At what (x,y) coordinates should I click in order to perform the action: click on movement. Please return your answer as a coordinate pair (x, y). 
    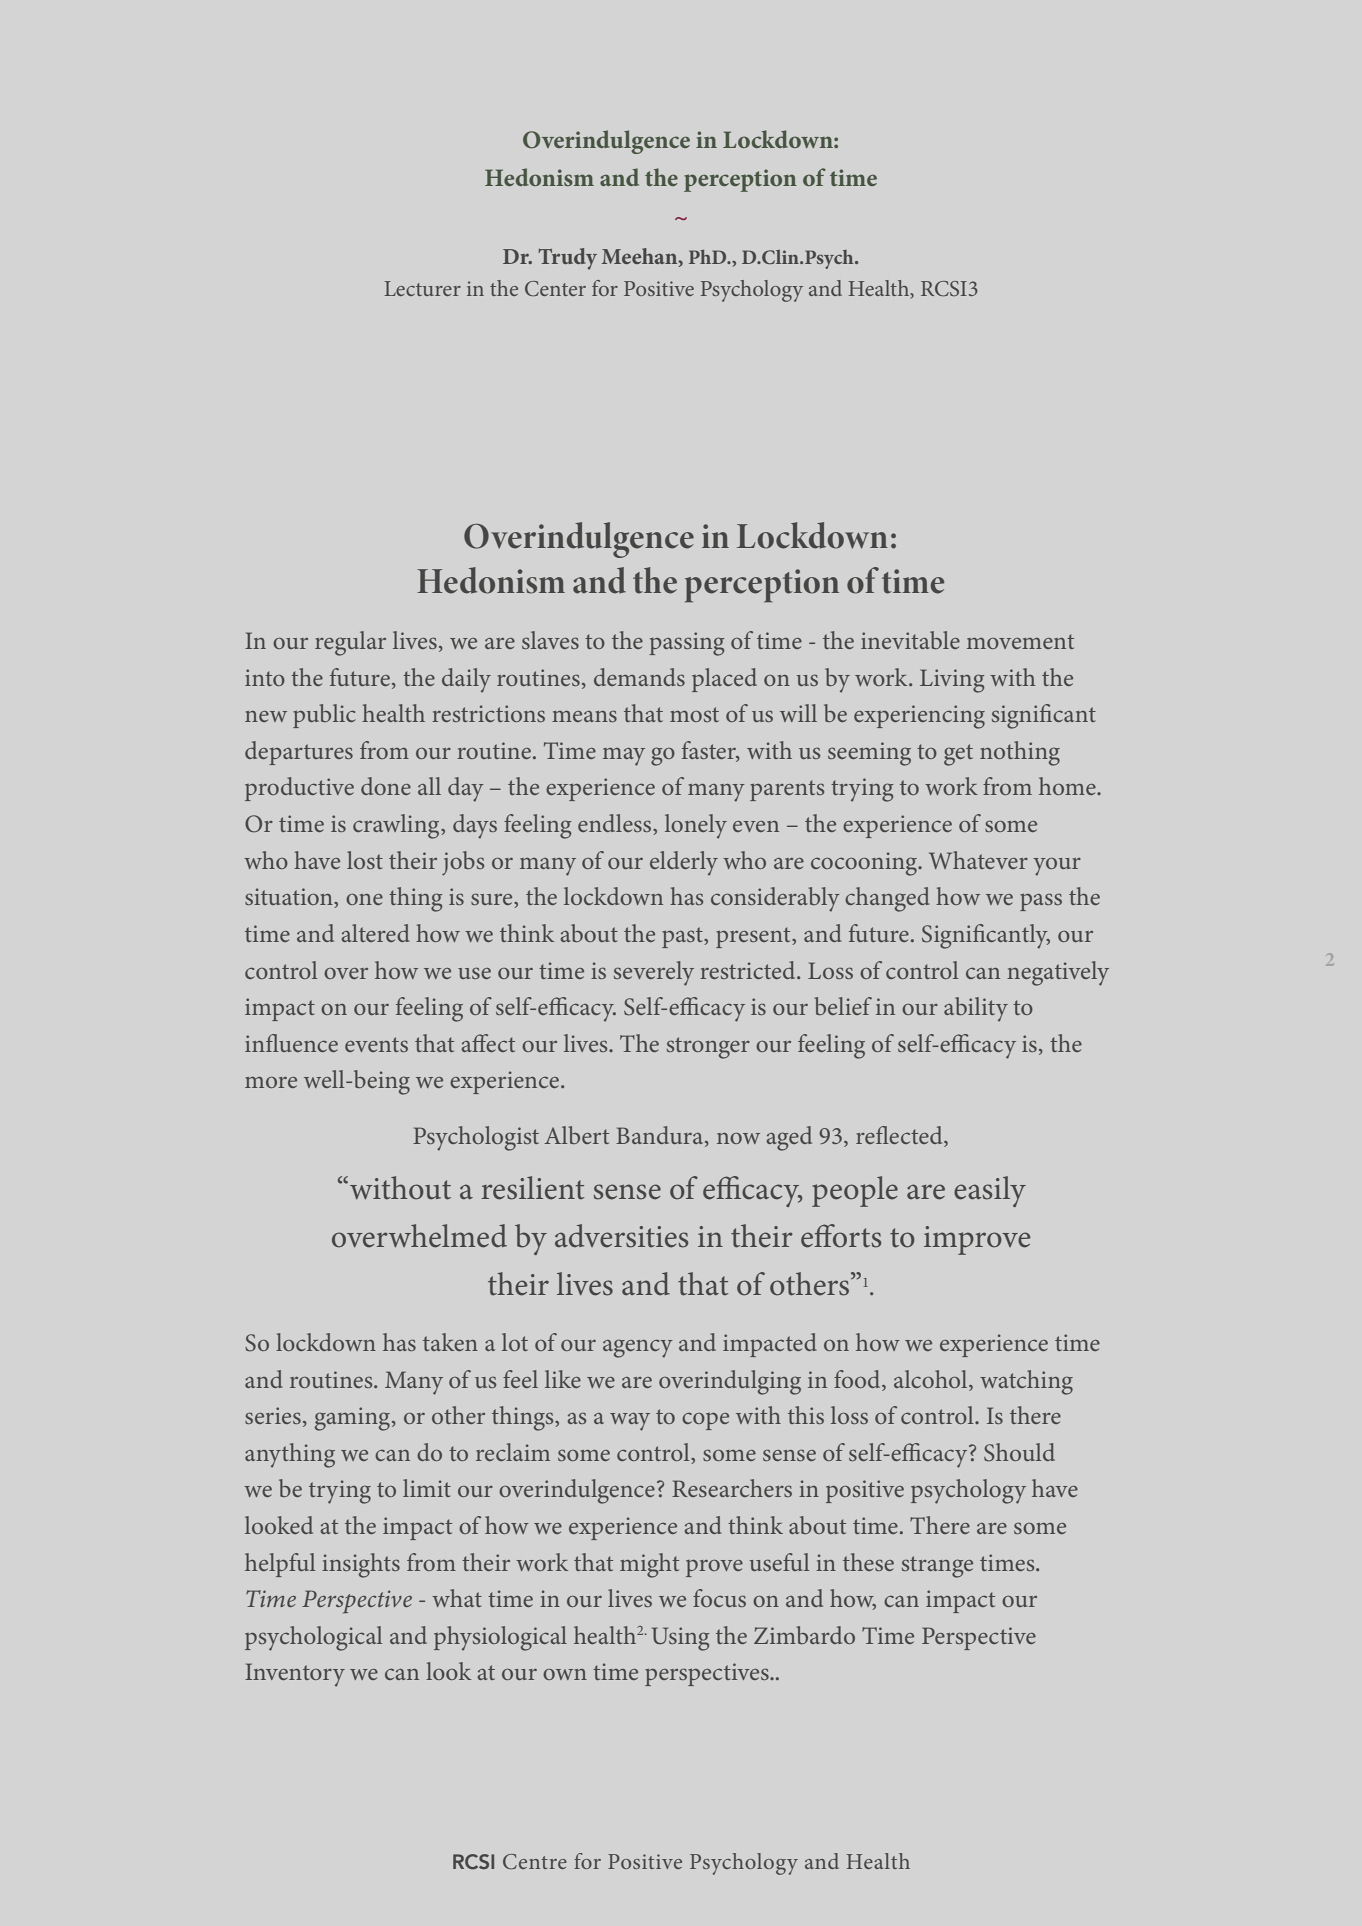
    Looking at the image, I should click on (1020, 641).
